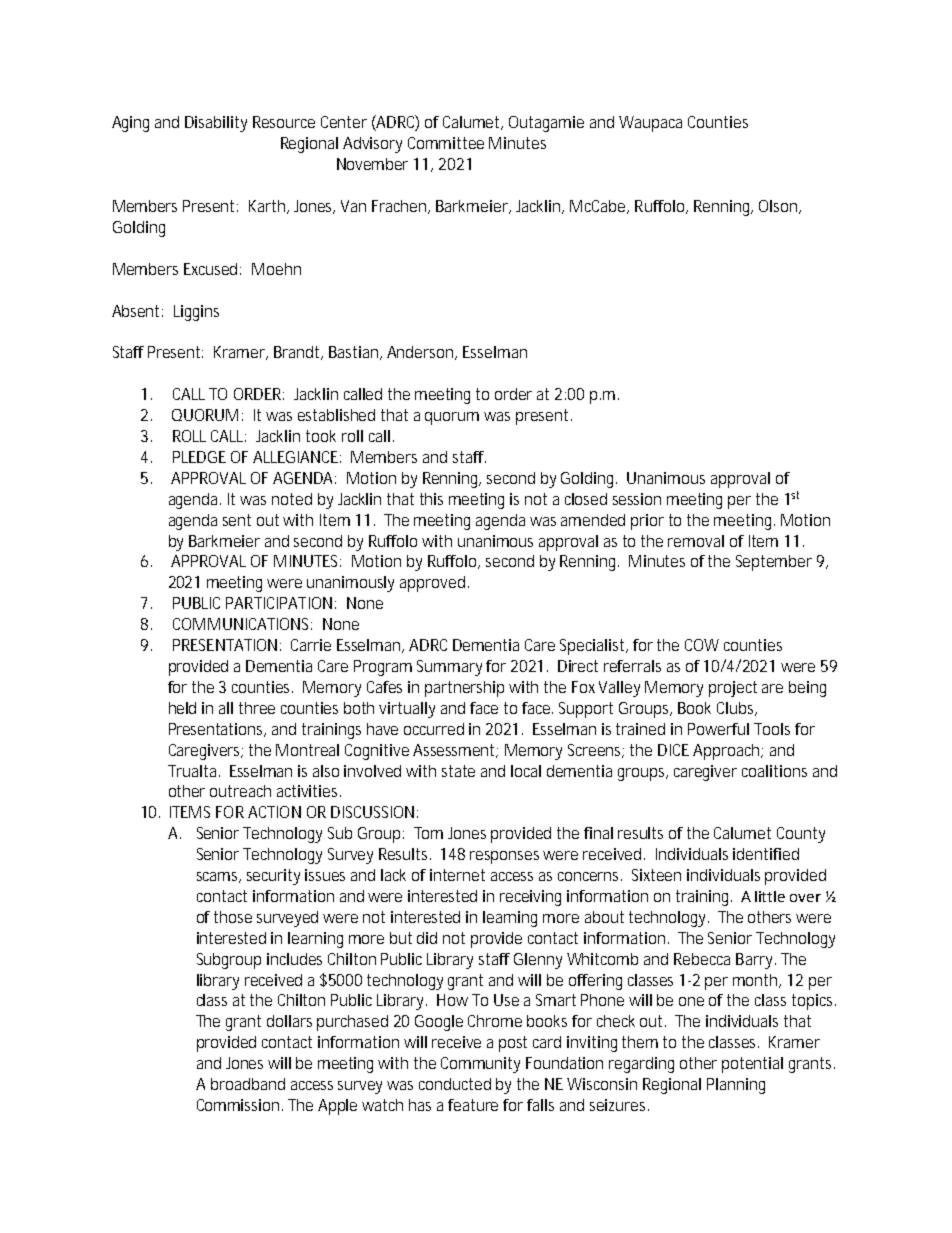 The height and width of the image is (1233, 952). Describe the element at coordinates (778, 206) in the image. I see `Olson` at that location.
